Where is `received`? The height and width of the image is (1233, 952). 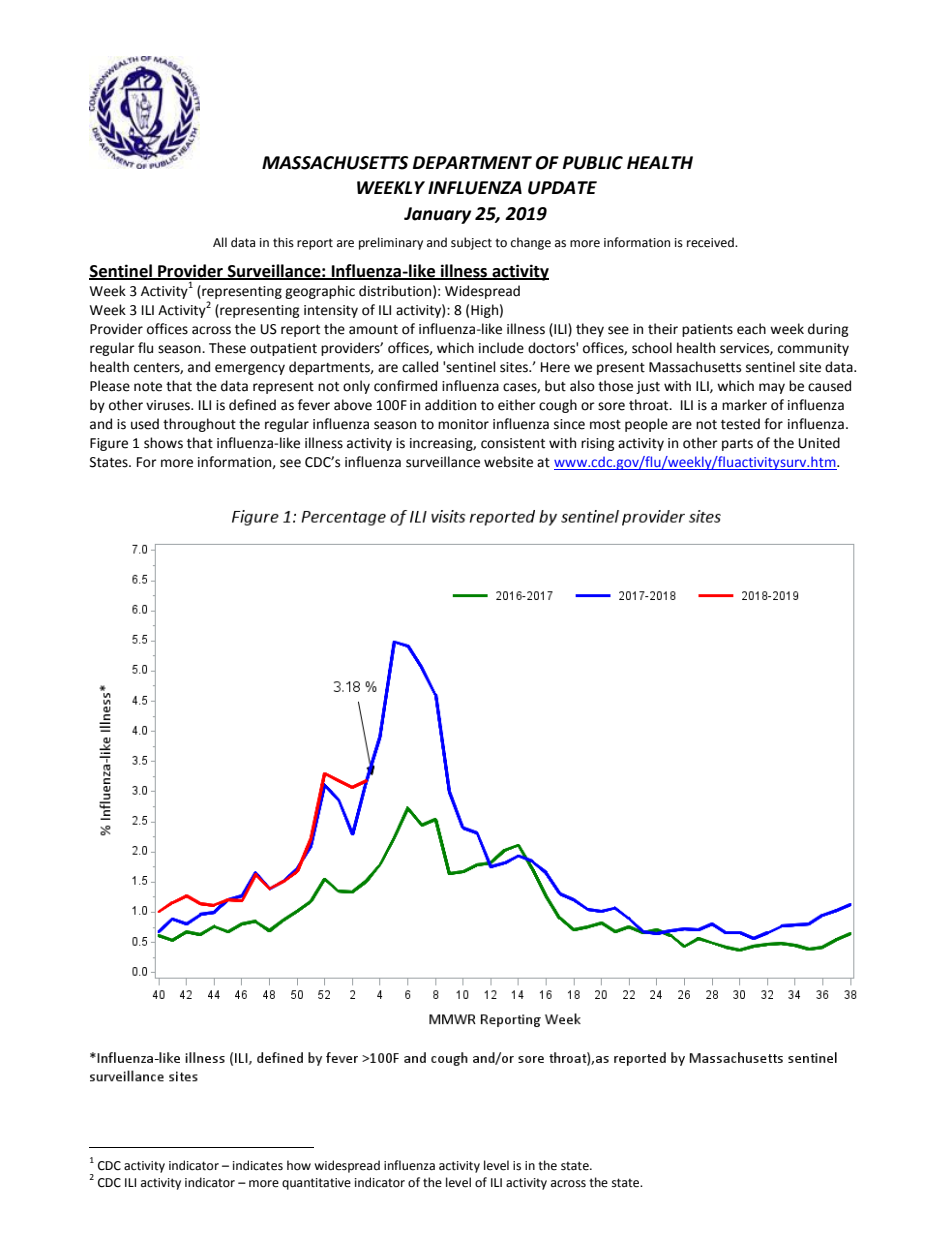 received is located at coordinates (711, 242).
